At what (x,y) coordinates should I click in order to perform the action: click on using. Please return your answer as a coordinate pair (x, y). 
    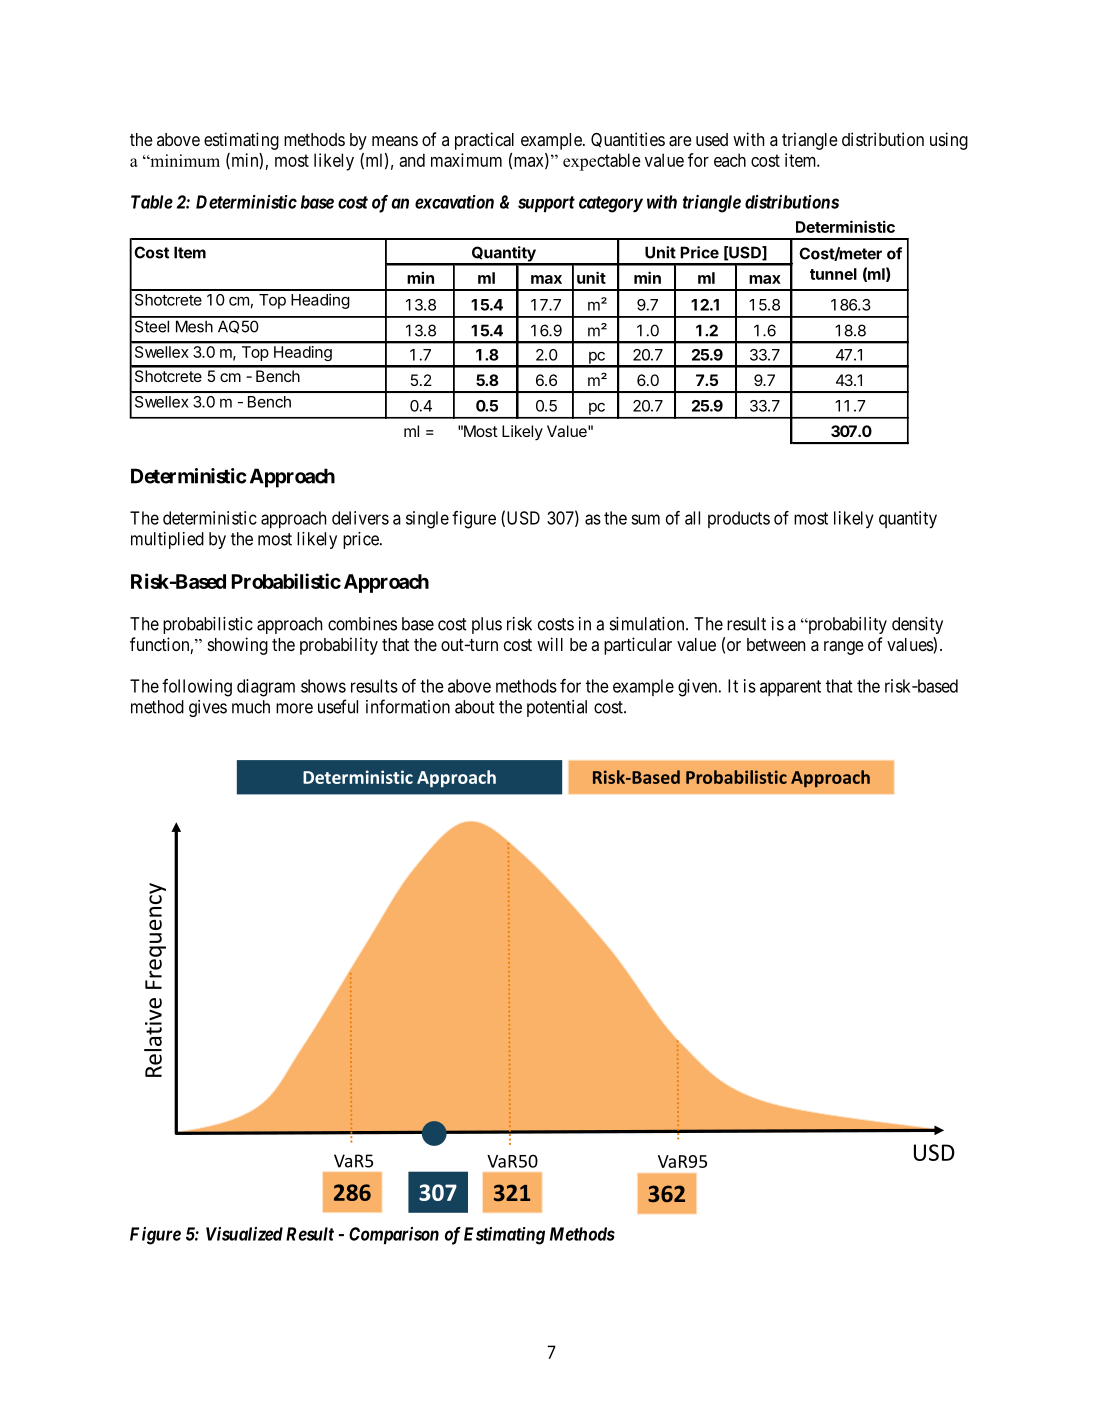
    Looking at the image, I should click on (949, 141).
